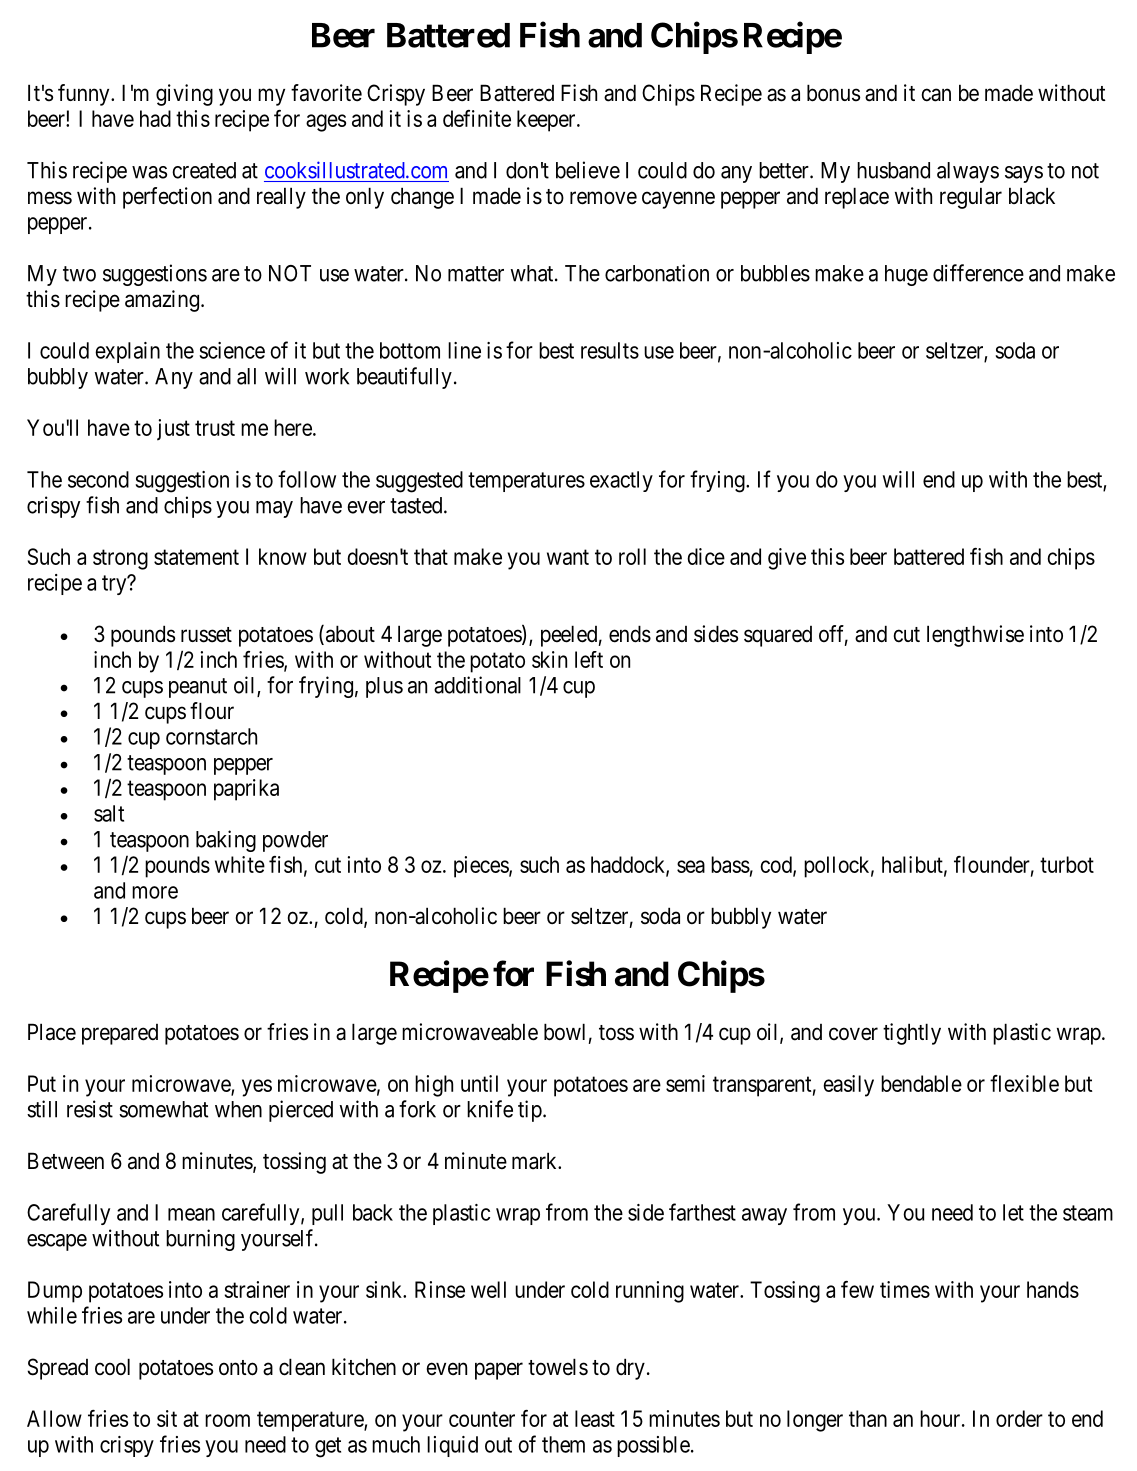 This screenshot has width=1137, height=1471. Describe the element at coordinates (167, 1418) in the screenshot. I see `sit` at that location.
